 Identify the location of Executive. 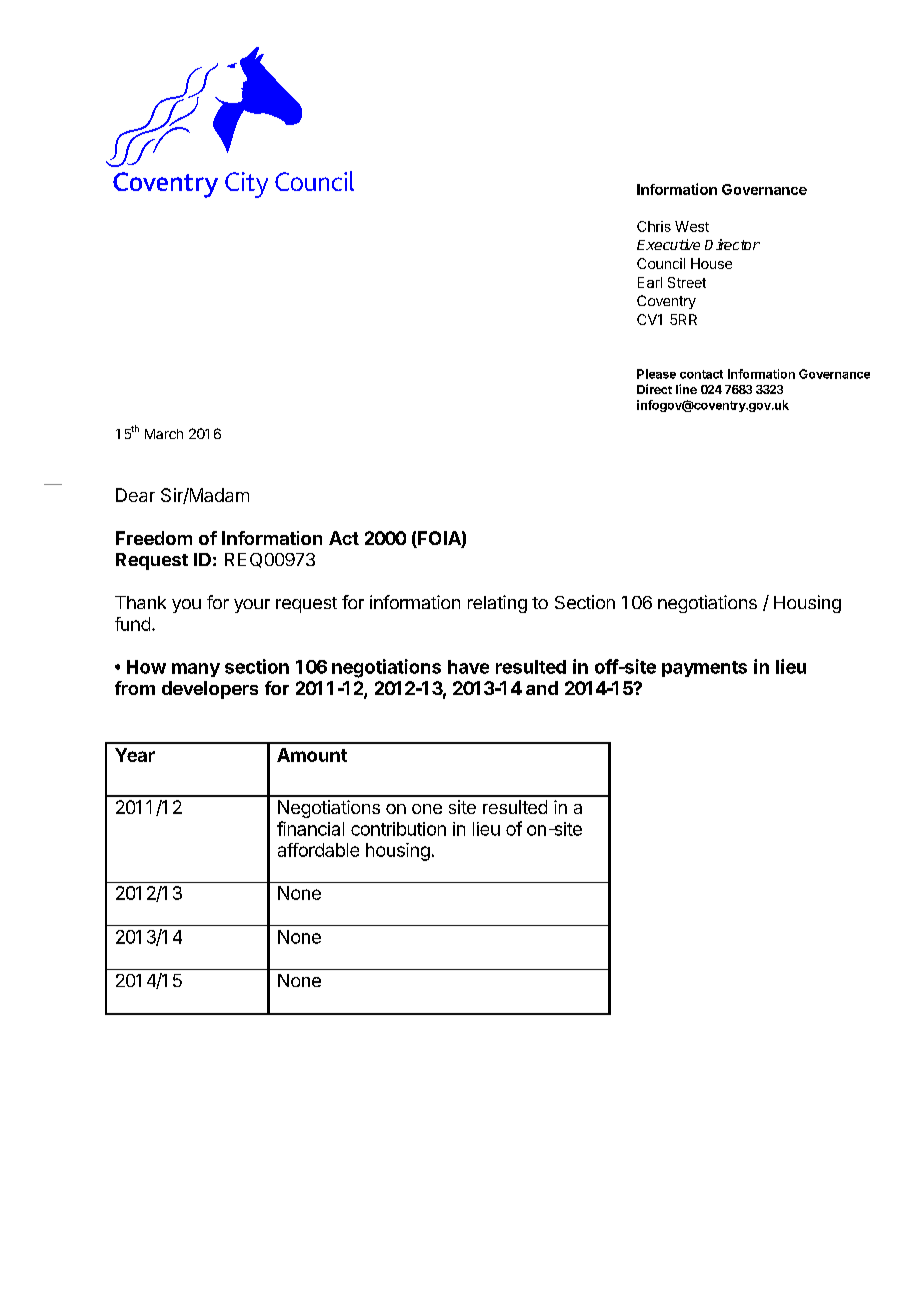
(668, 244).
